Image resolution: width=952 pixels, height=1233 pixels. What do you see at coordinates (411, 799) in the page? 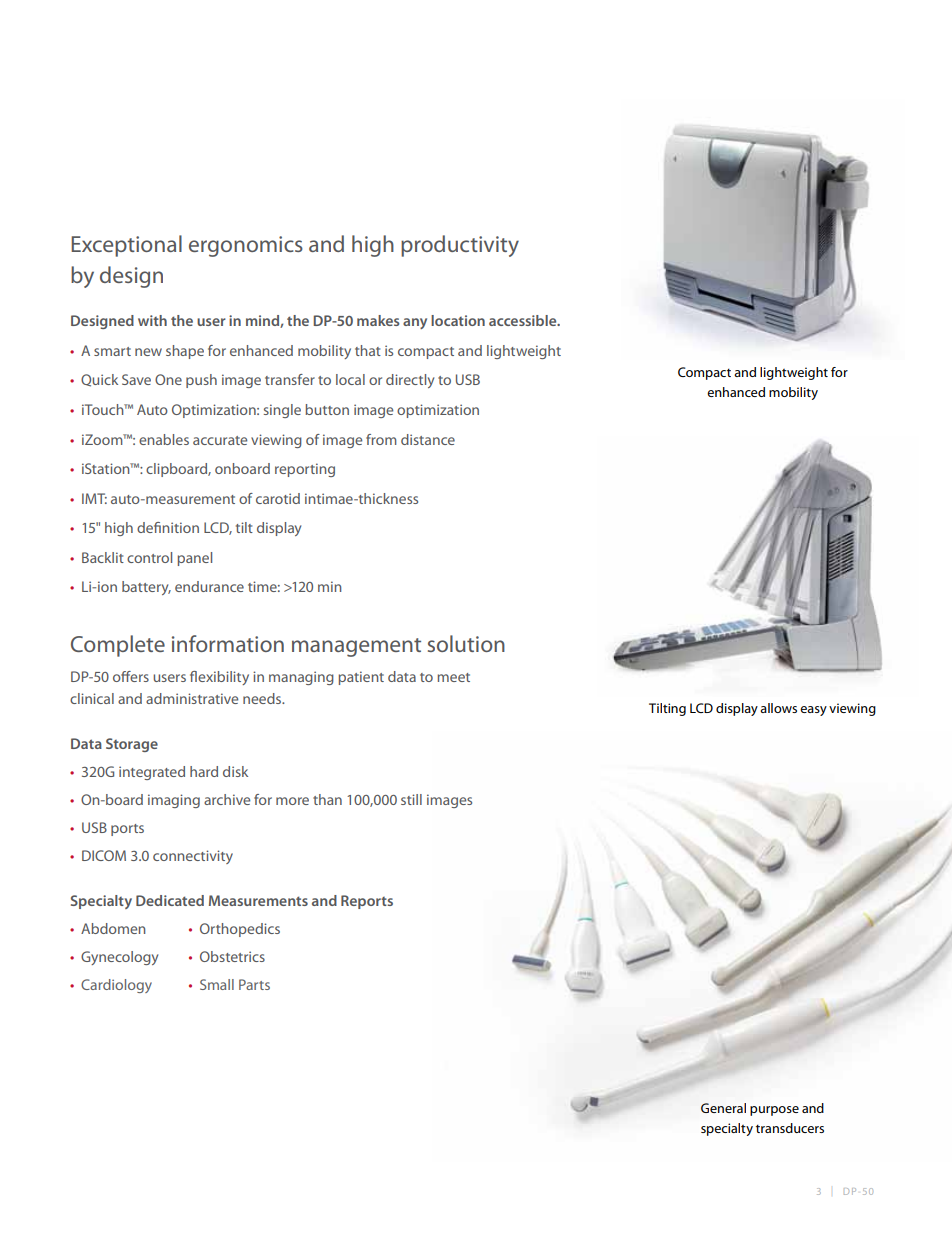
I see `still` at bounding box center [411, 799].
